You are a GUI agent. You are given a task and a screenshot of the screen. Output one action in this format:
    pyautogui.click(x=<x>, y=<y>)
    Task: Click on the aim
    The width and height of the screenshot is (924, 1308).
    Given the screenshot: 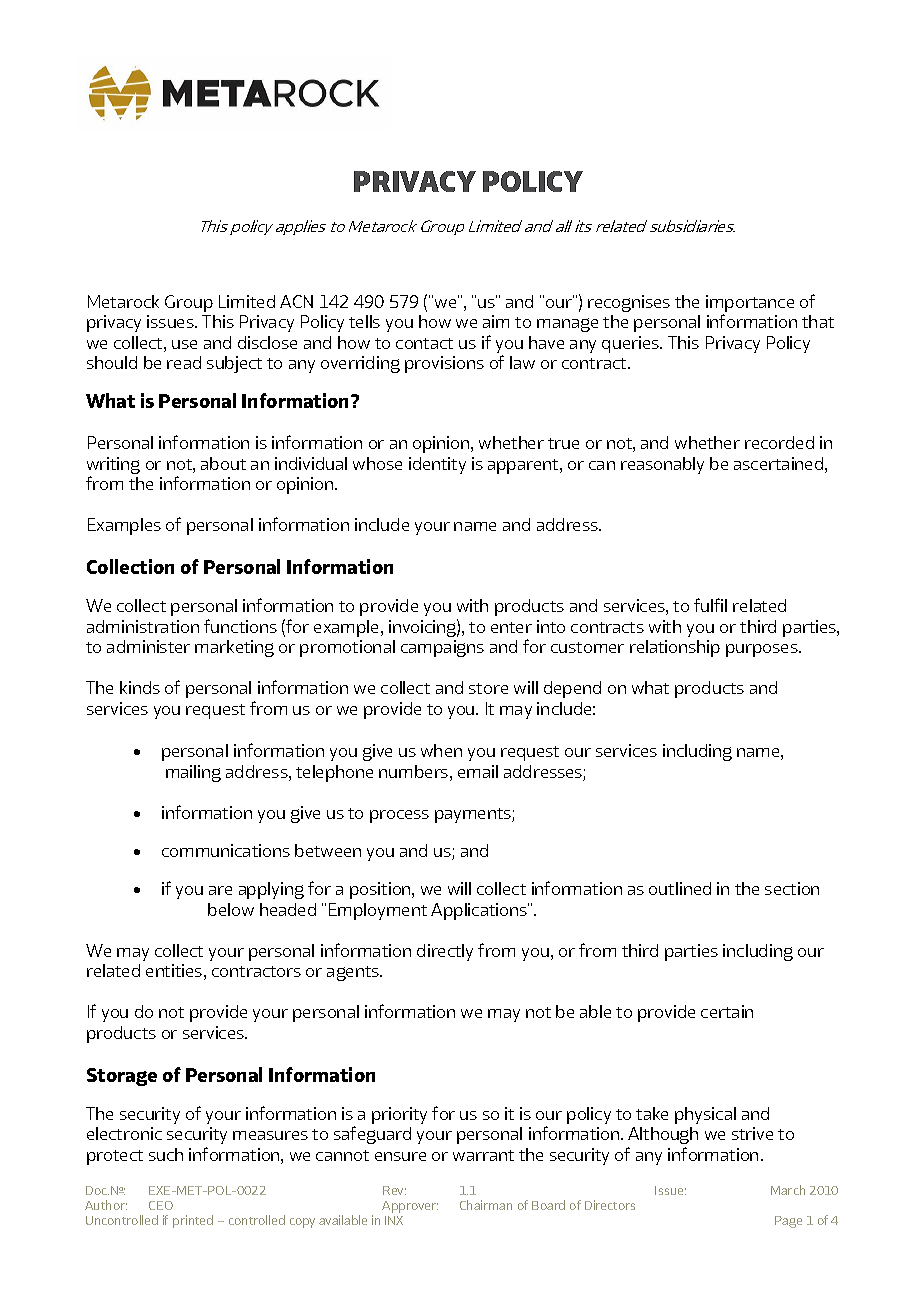 What is the action you would take?
    pyautogui.click(x=496, y=321)
